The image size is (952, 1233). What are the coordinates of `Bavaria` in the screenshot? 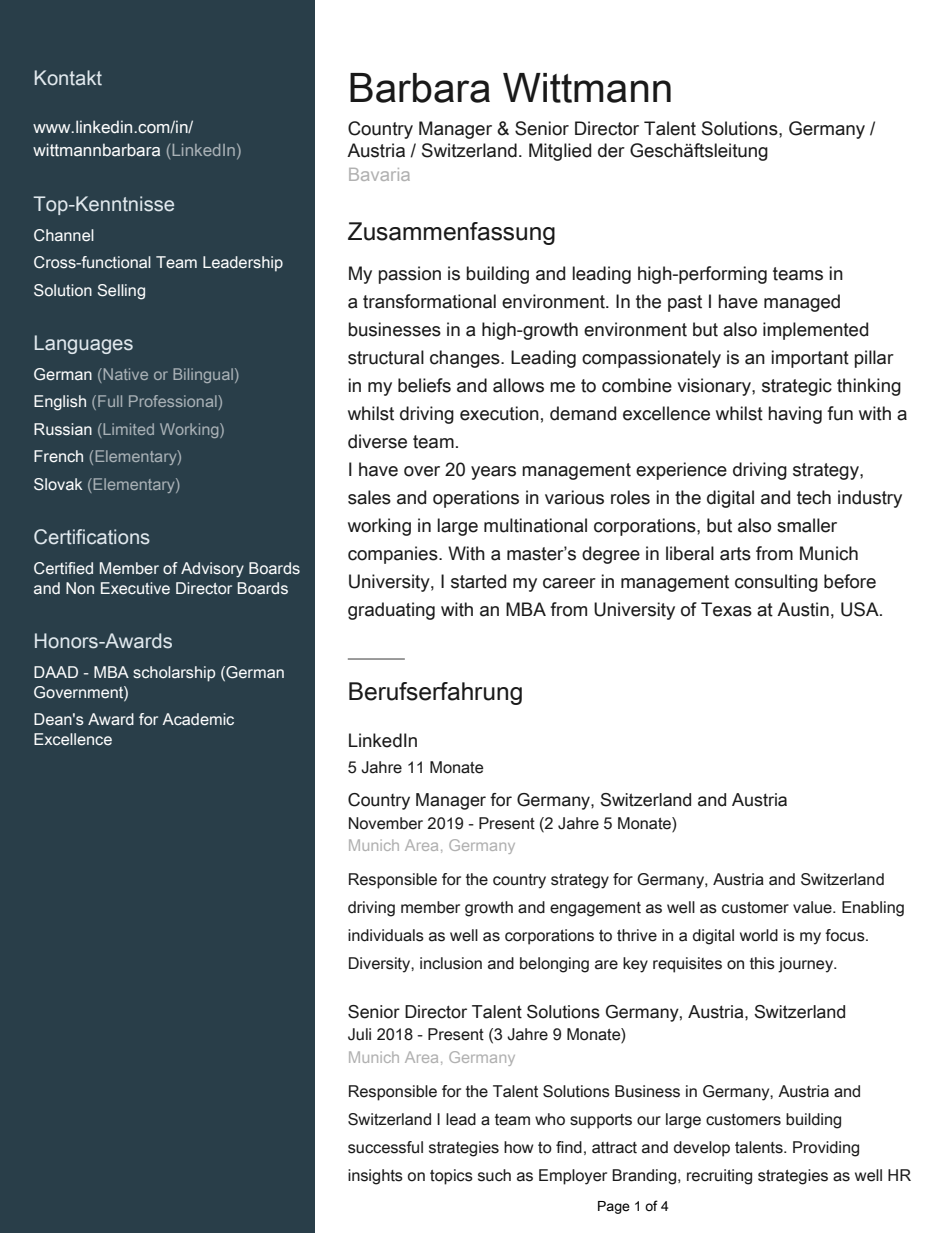 It's located at (379, 174).
